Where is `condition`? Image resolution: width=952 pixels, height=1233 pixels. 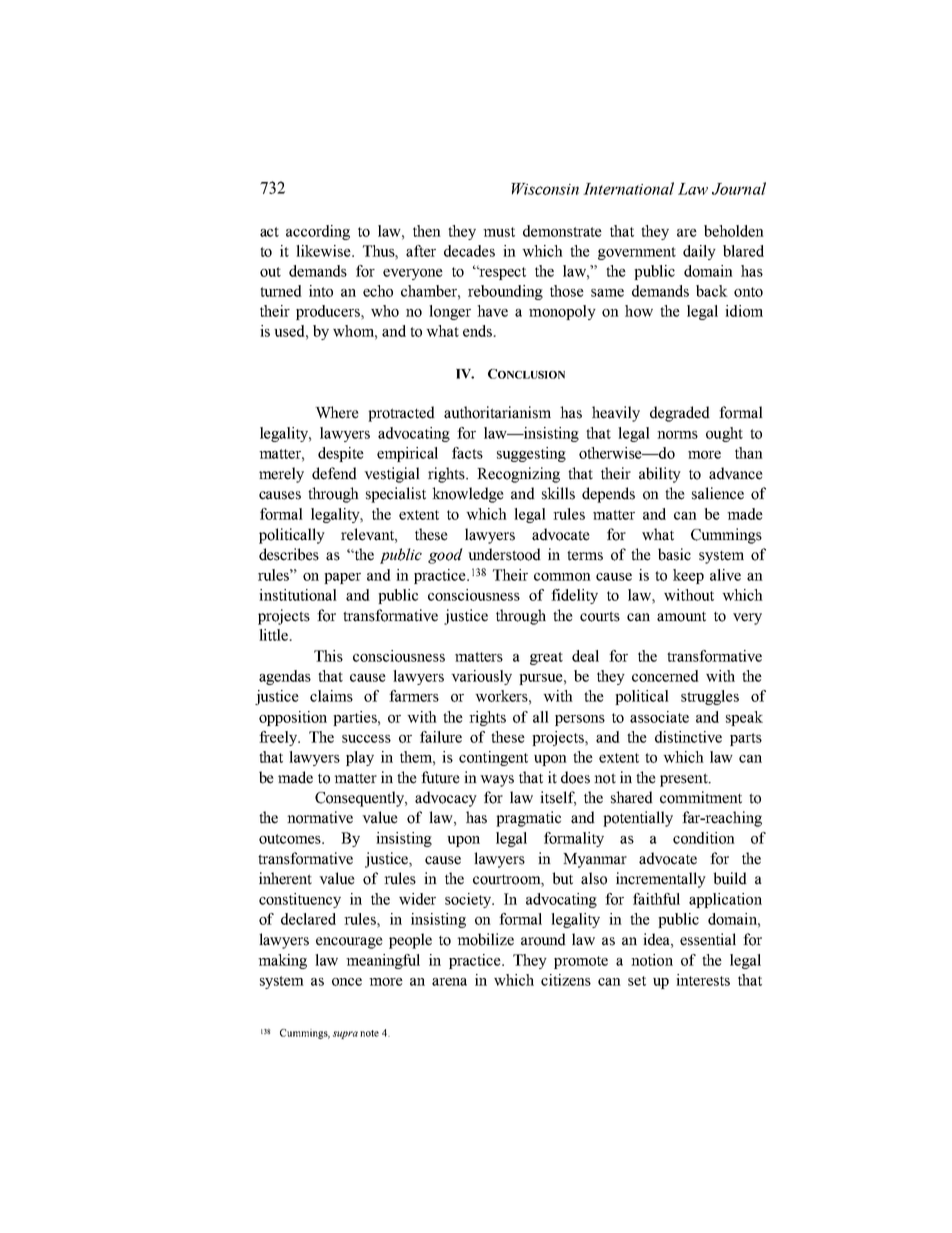
condition is located at coordinates (704, 838).
